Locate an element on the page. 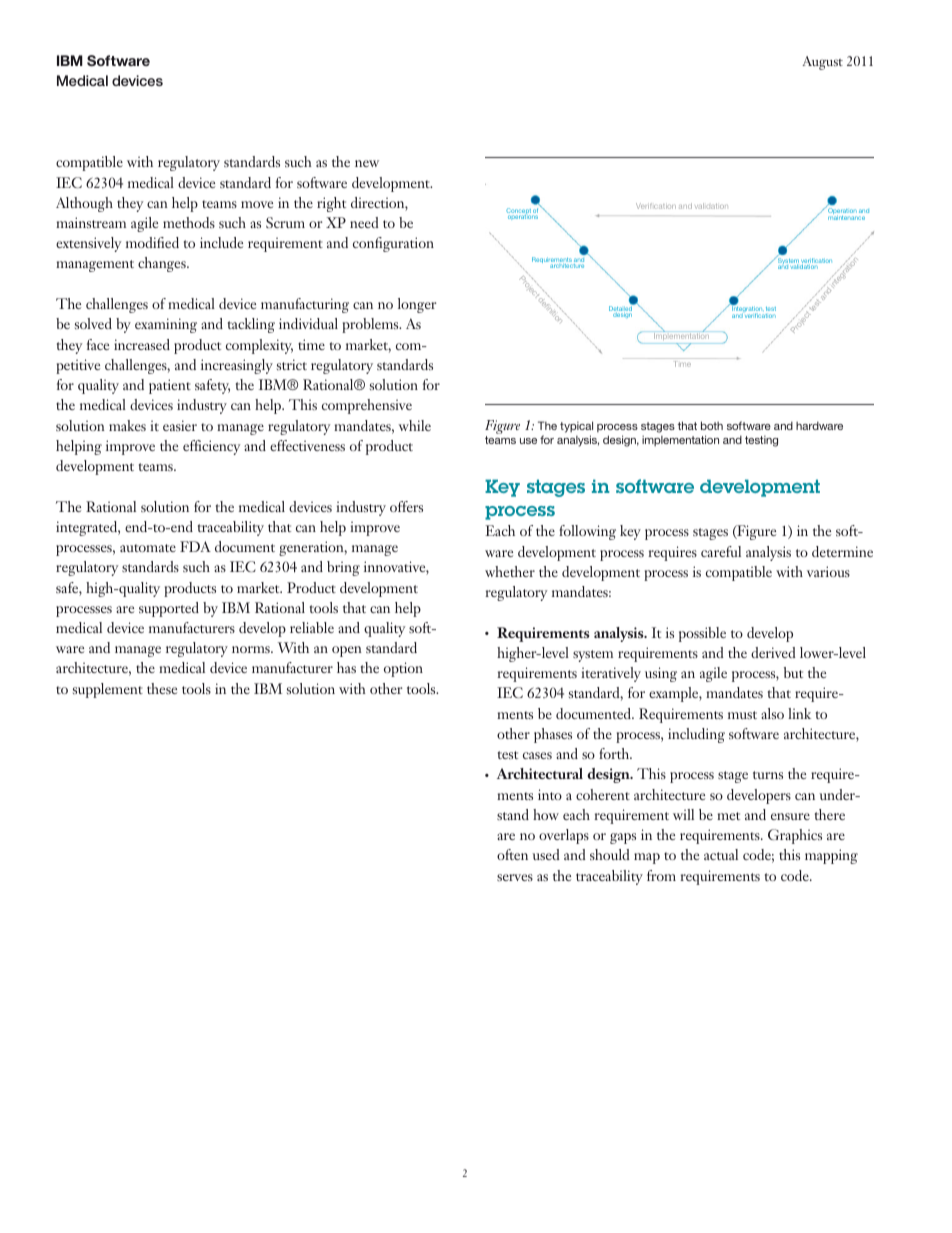 The image size is (952, 1233). these is located at coordinates (162, 688).
